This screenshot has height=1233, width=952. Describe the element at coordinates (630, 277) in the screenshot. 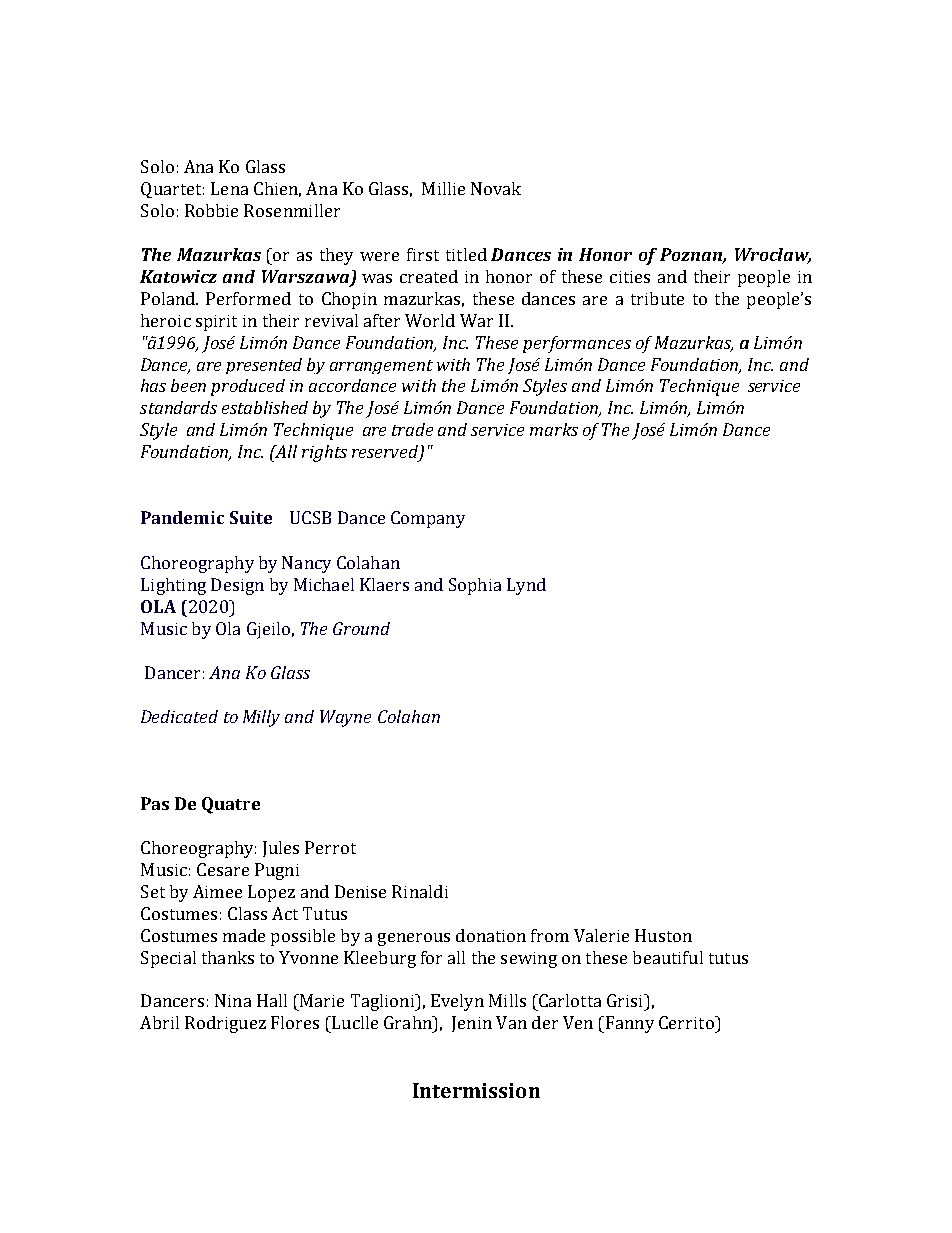

I see `cities` at that location.
